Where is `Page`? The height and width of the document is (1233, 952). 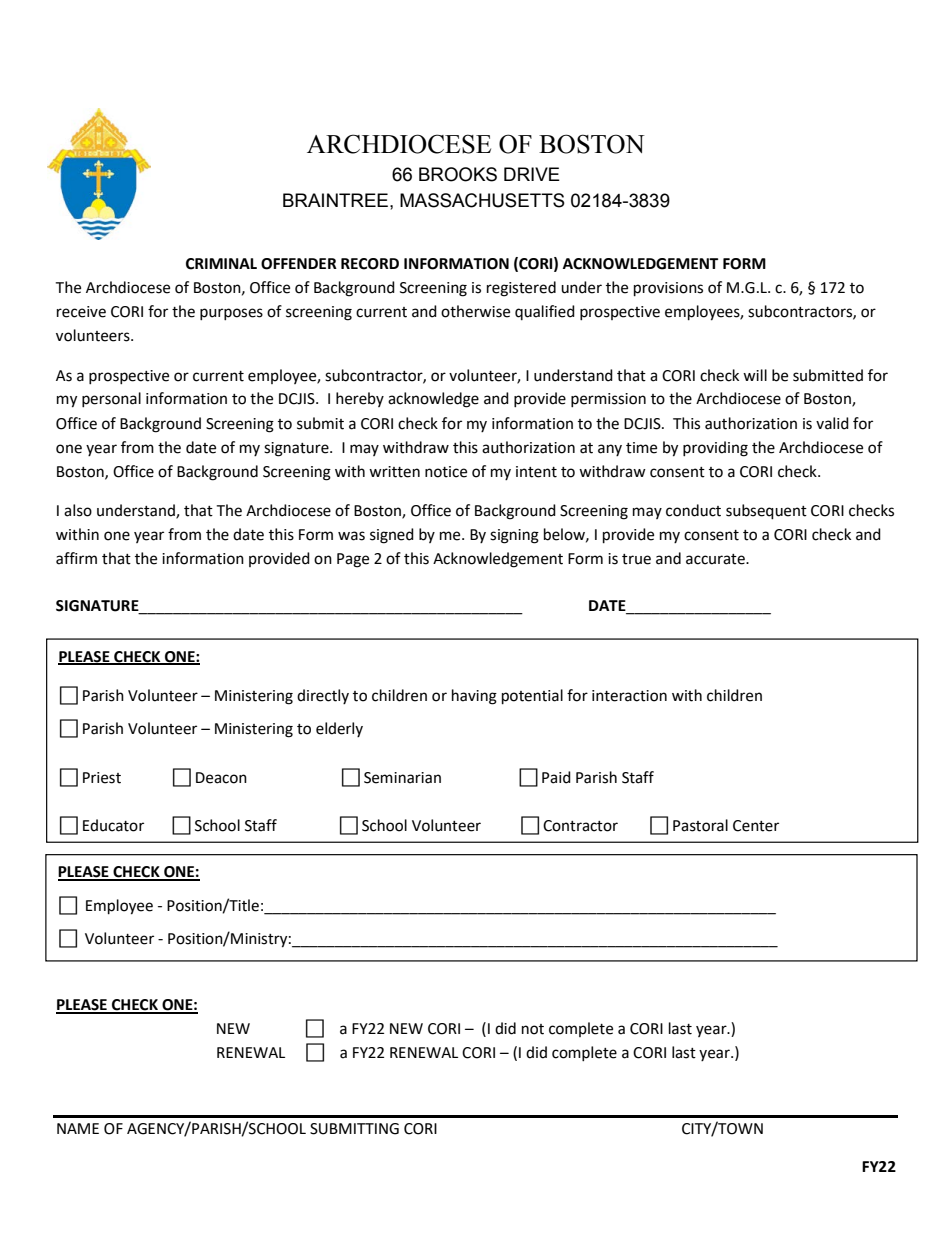
Page is located at coordinates (353, 560).
